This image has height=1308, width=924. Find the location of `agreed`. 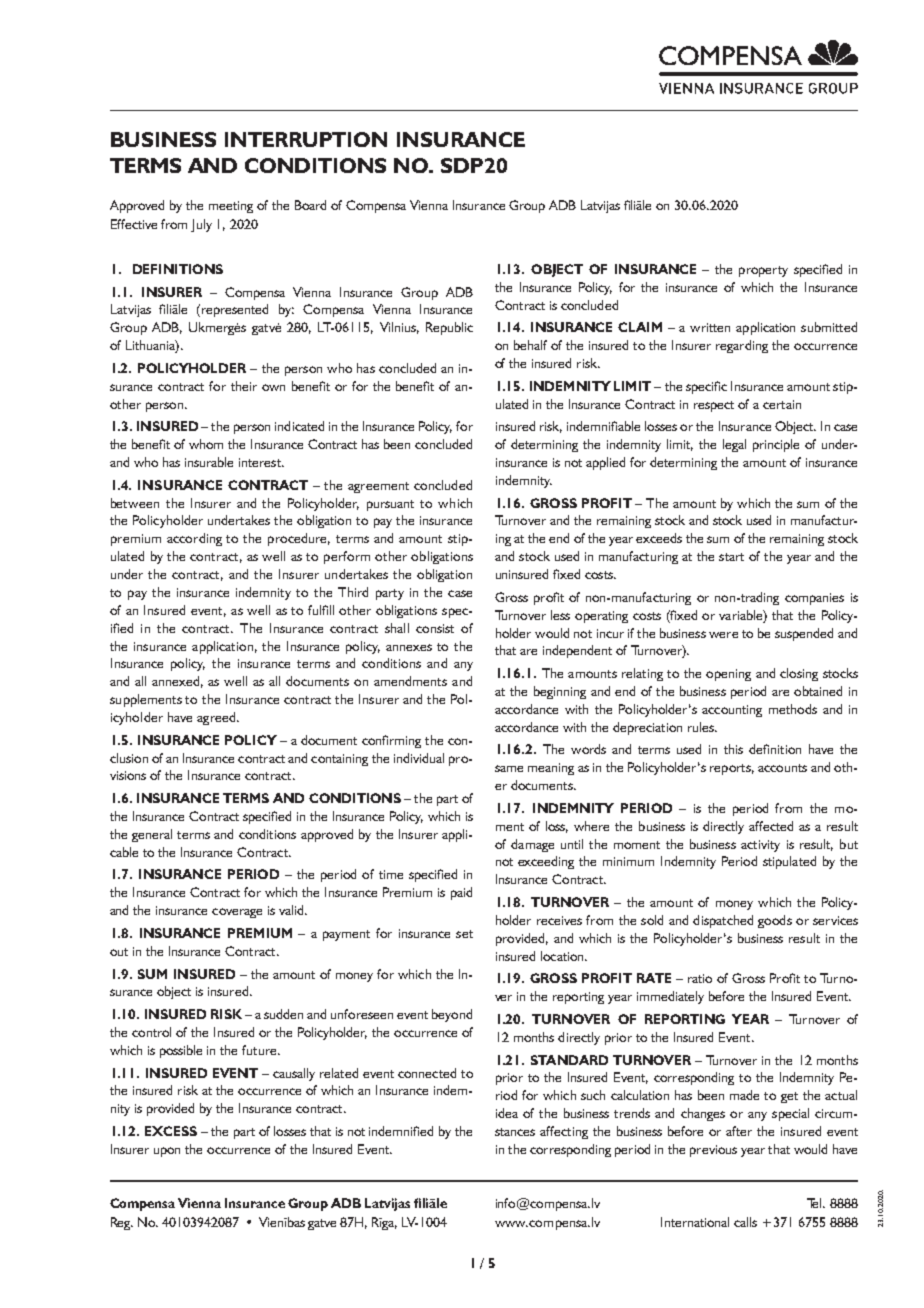

agreed is located at coordinates (217, 718).
